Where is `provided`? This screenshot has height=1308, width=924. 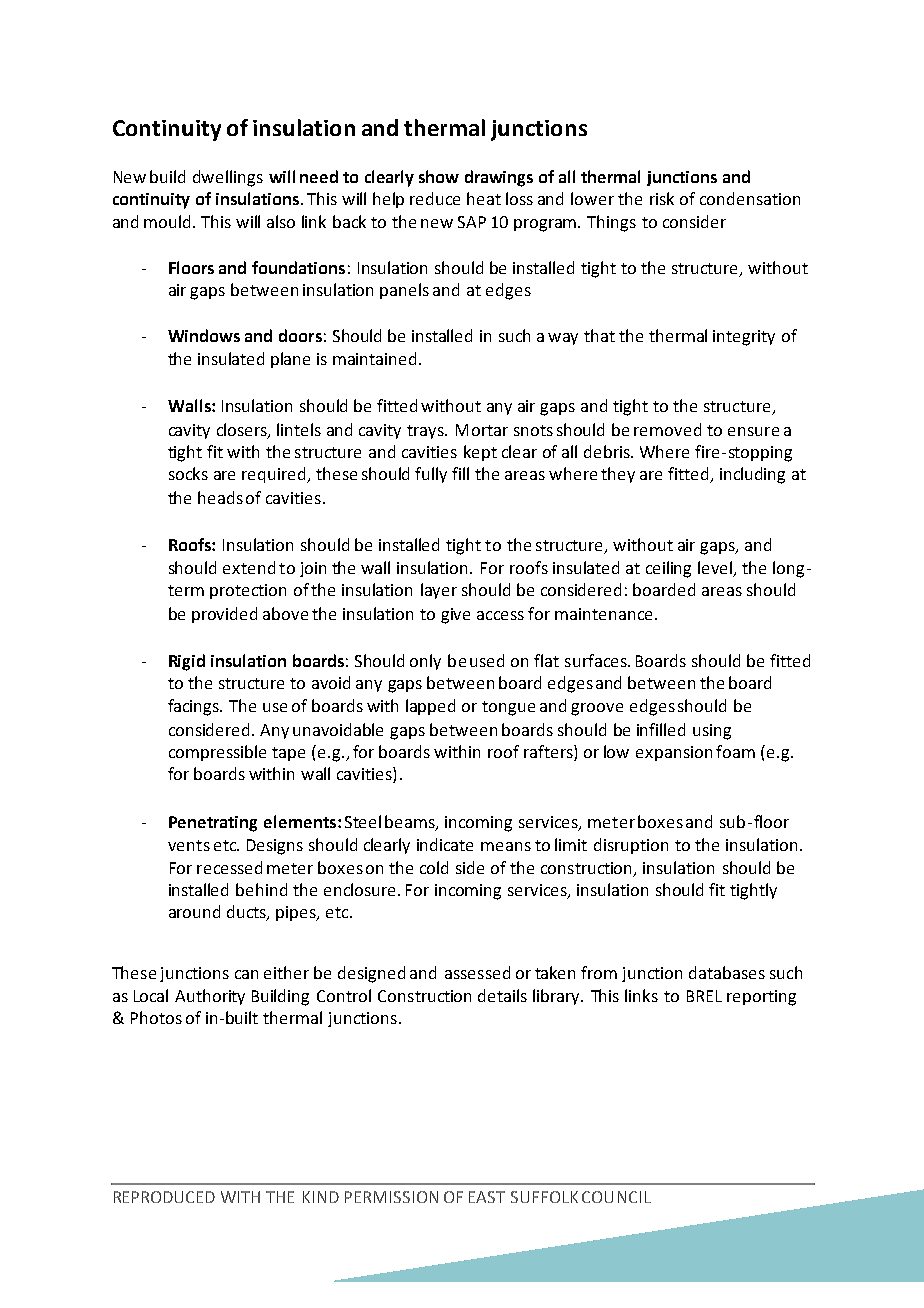 provided is located at coordinates (224, 615).
